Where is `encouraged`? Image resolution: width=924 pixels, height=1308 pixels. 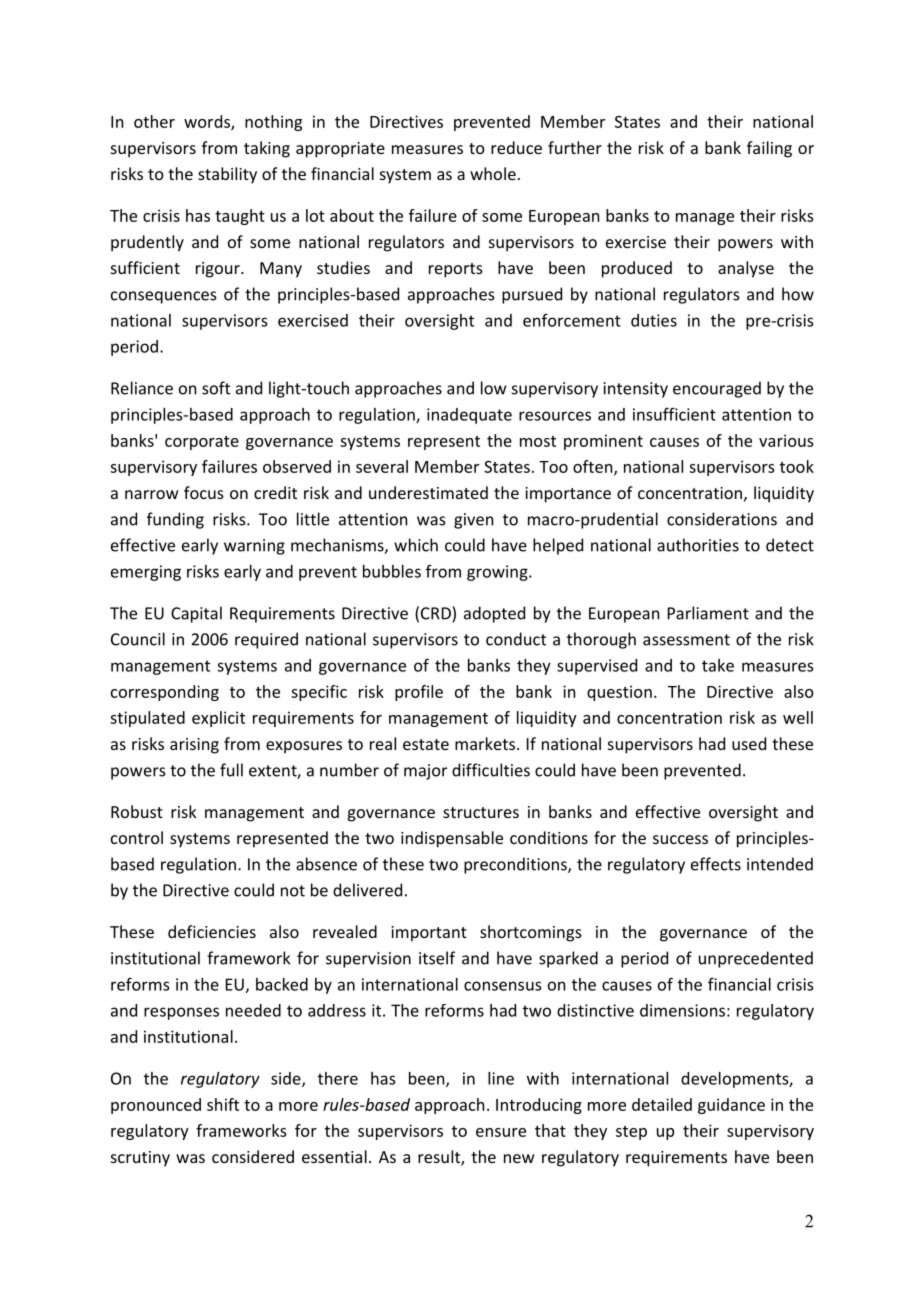 encouraged is located at coordinates (717, 389).
